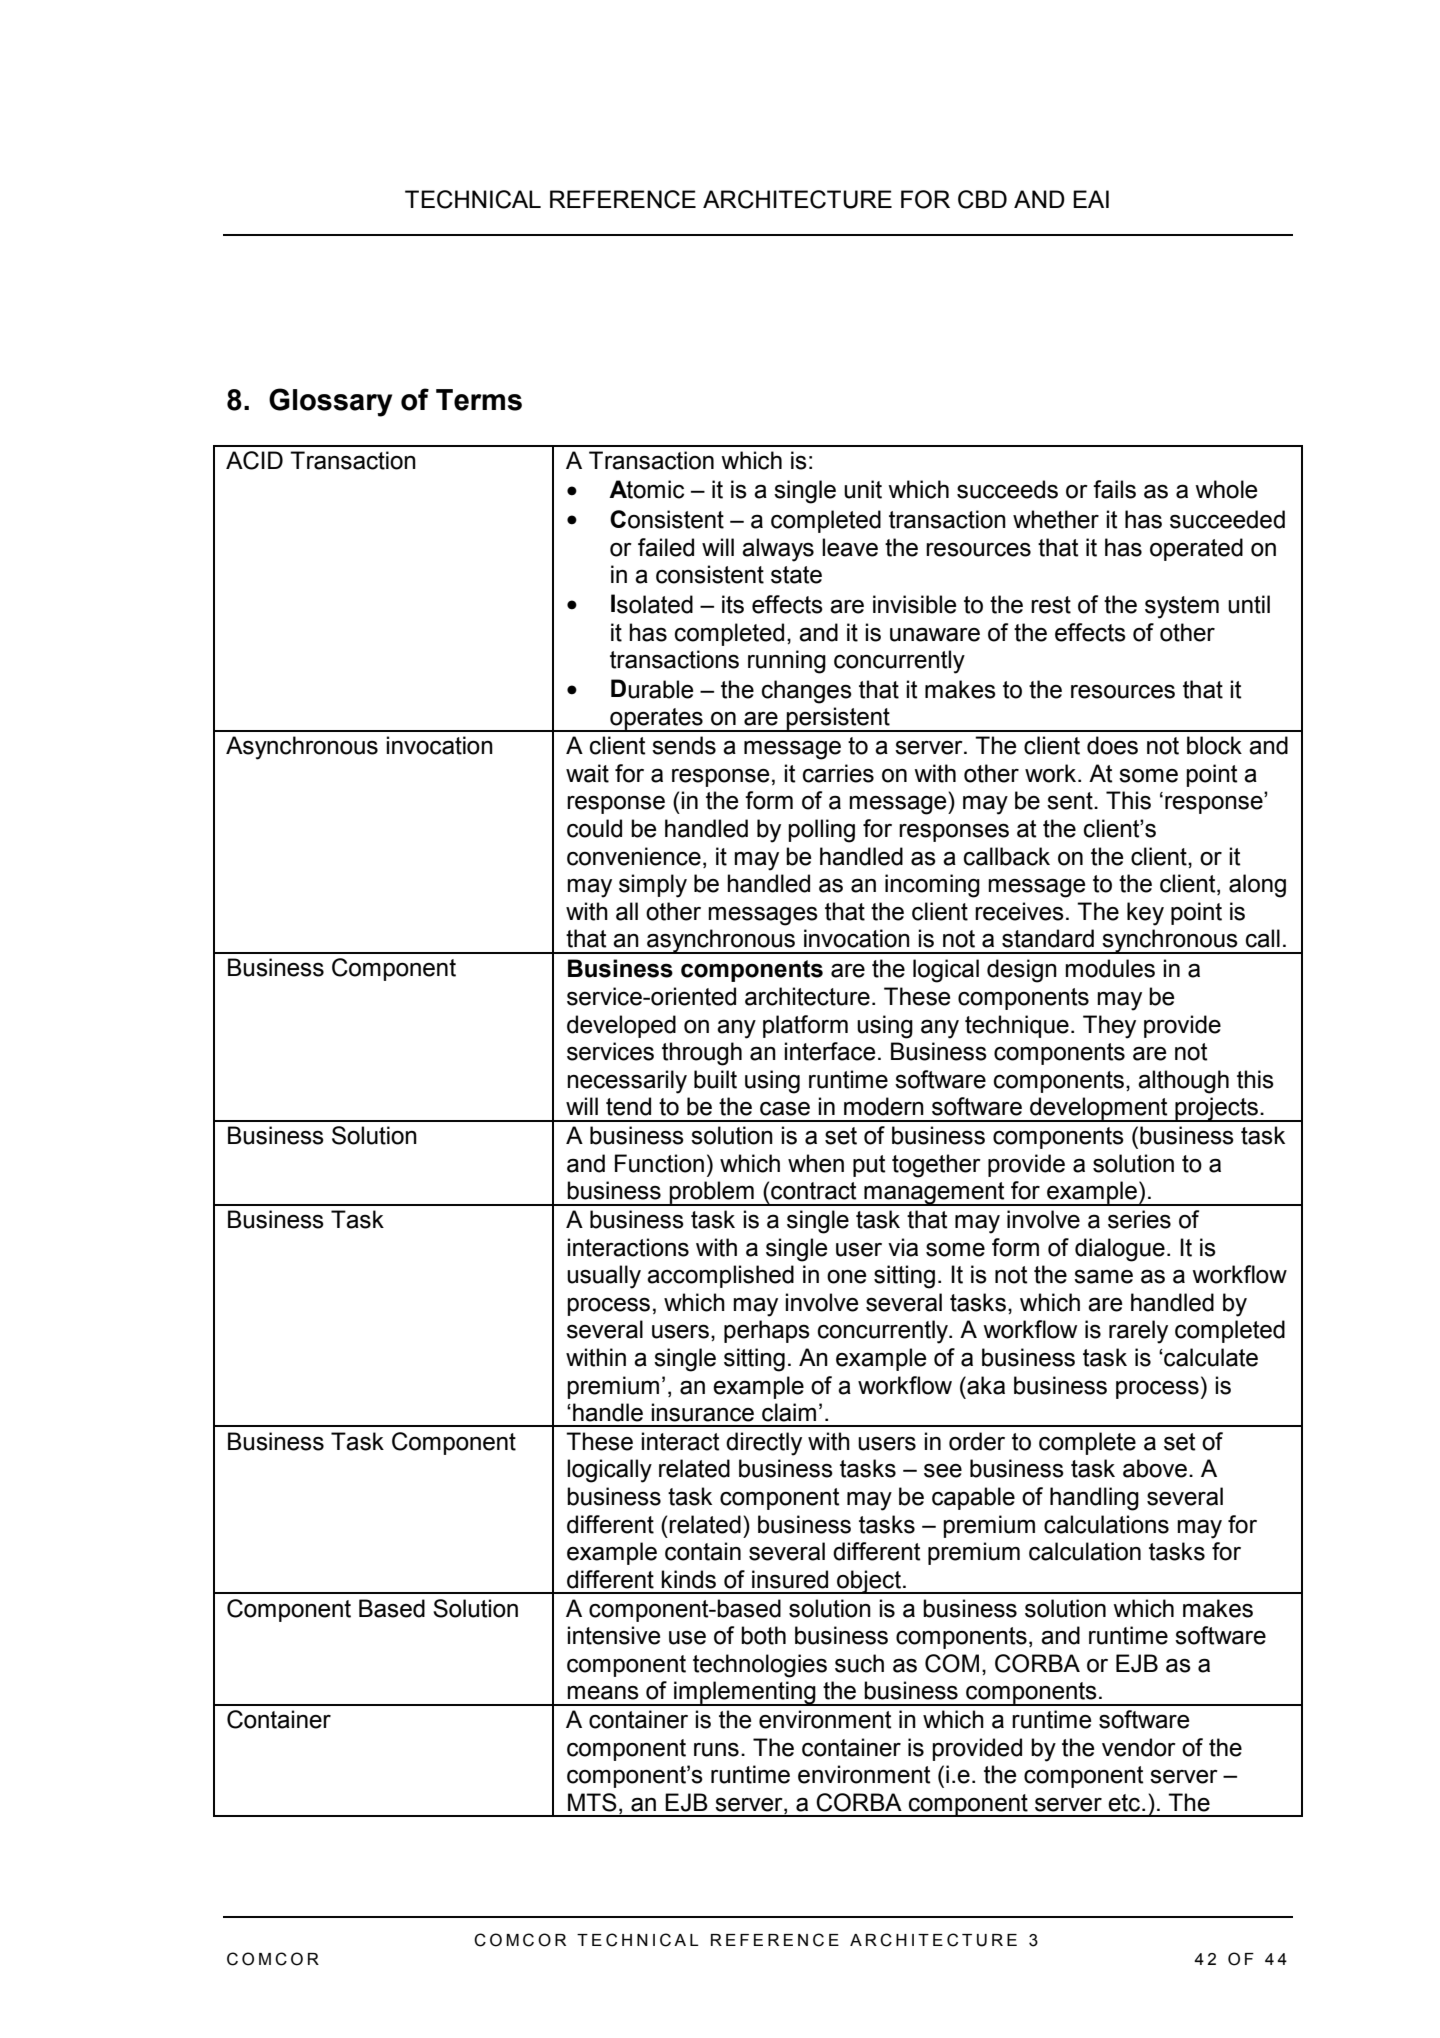 Image resolution: width=1440 pixels, height=2038 pixels. What do you see at coordinates (1114, 489) in the screenshot?
I see `fails` at bounding box center [1114, 489].
